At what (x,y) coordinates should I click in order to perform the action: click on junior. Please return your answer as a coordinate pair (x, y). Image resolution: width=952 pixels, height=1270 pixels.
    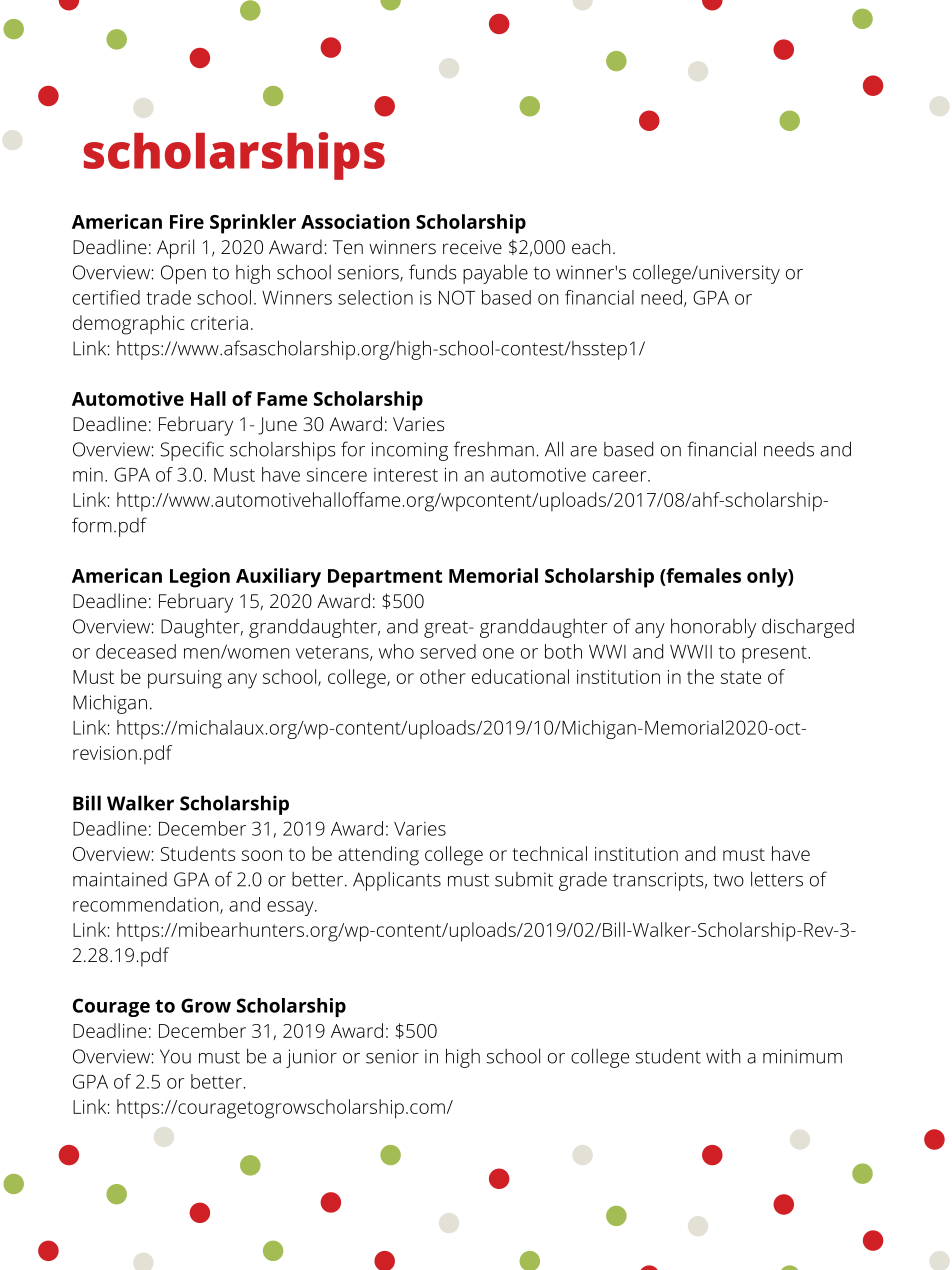
    Looking at the image, I should click on (311, 1058).
